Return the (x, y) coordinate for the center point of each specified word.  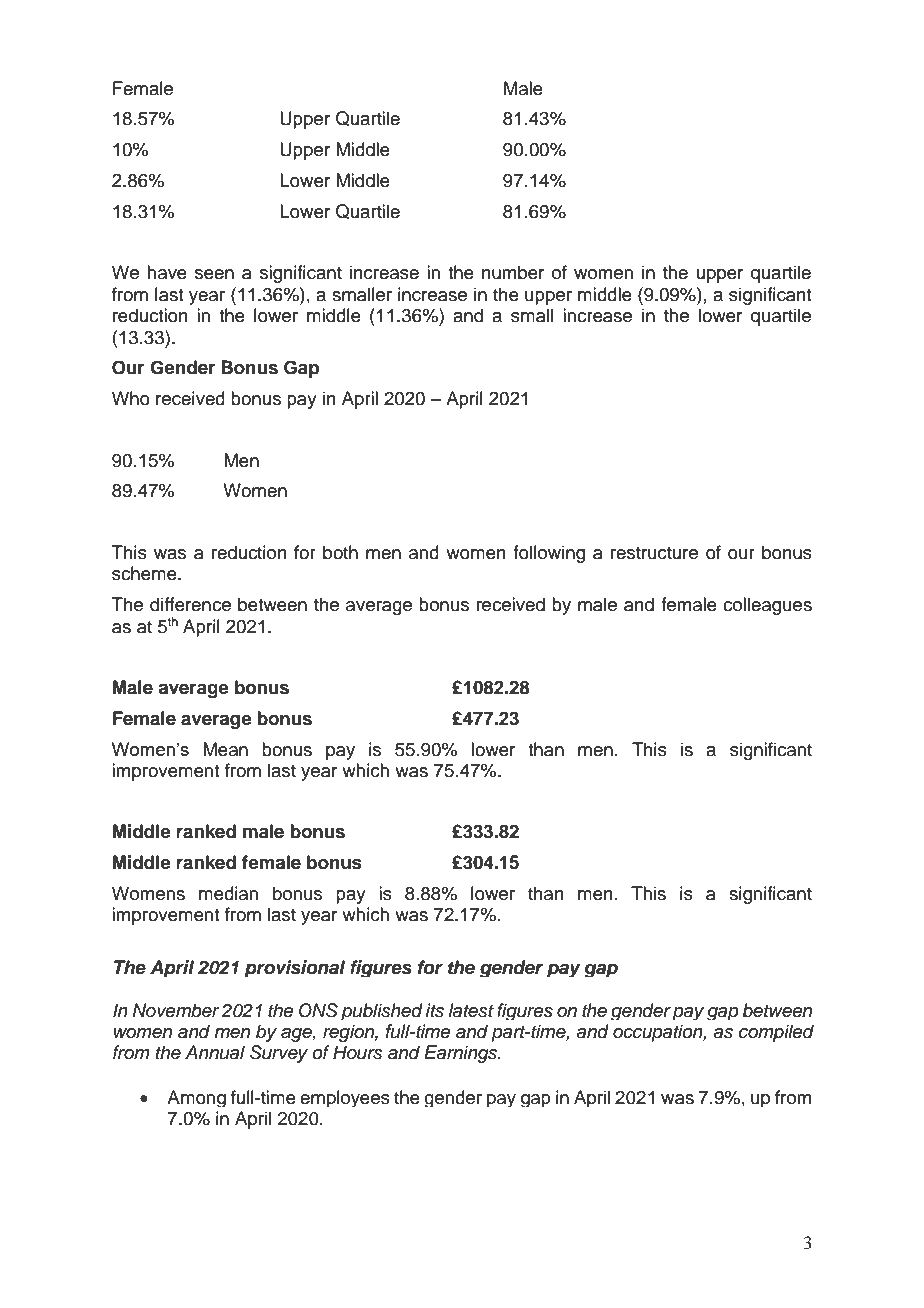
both (340, 552)
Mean (225, 749)
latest (471, 1010)
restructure (654, 553)
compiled (776, 1033)
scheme (145, 573)
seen (214, 274)
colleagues (767, 606)
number (513, 272)
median (228, 893)
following (549, 554)
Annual (215, 1052)
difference (190, 604)
